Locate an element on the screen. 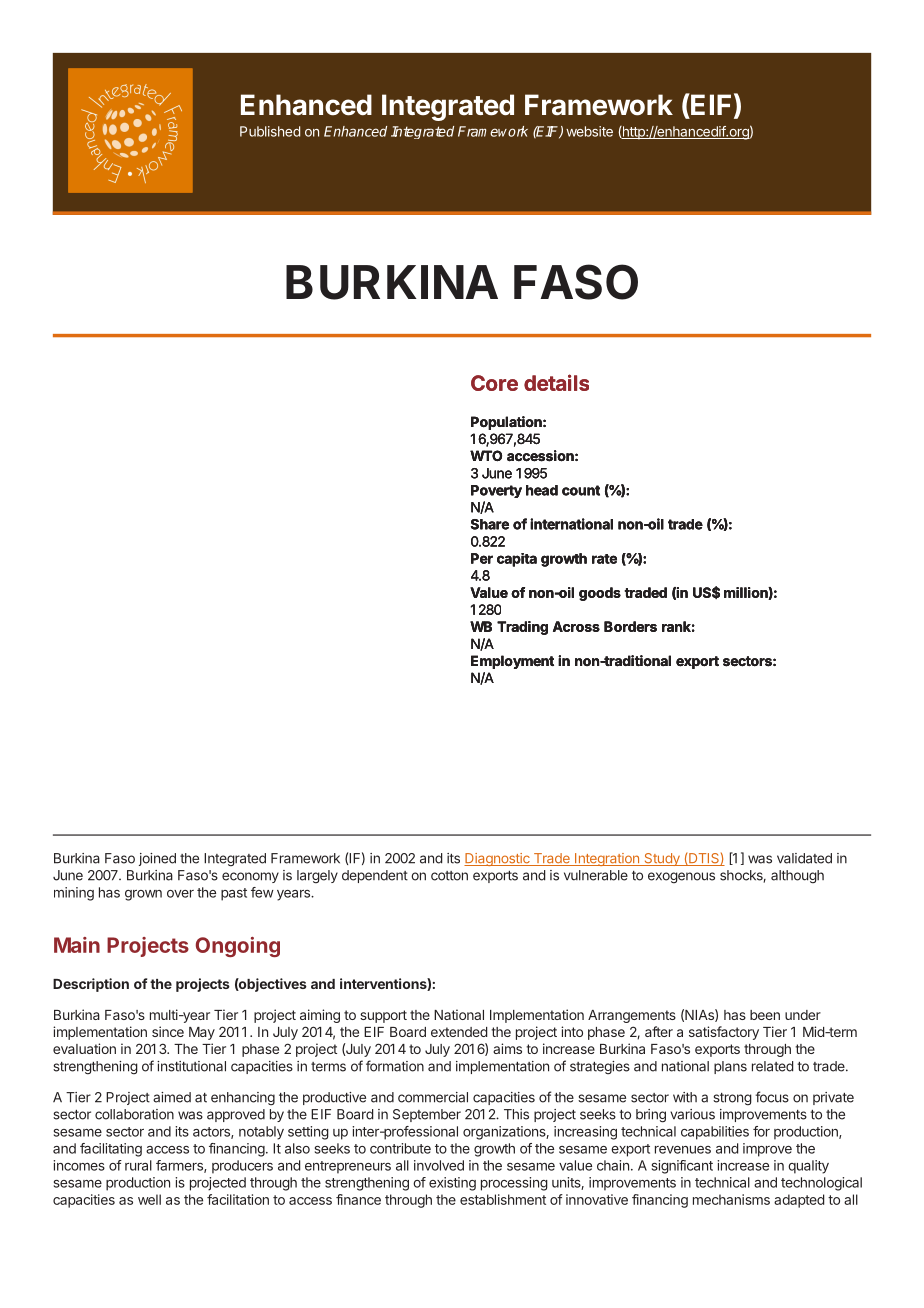 The width and height of the screenshot is (924, 1308). mechanisms is located at coordinates (731, 1199).
